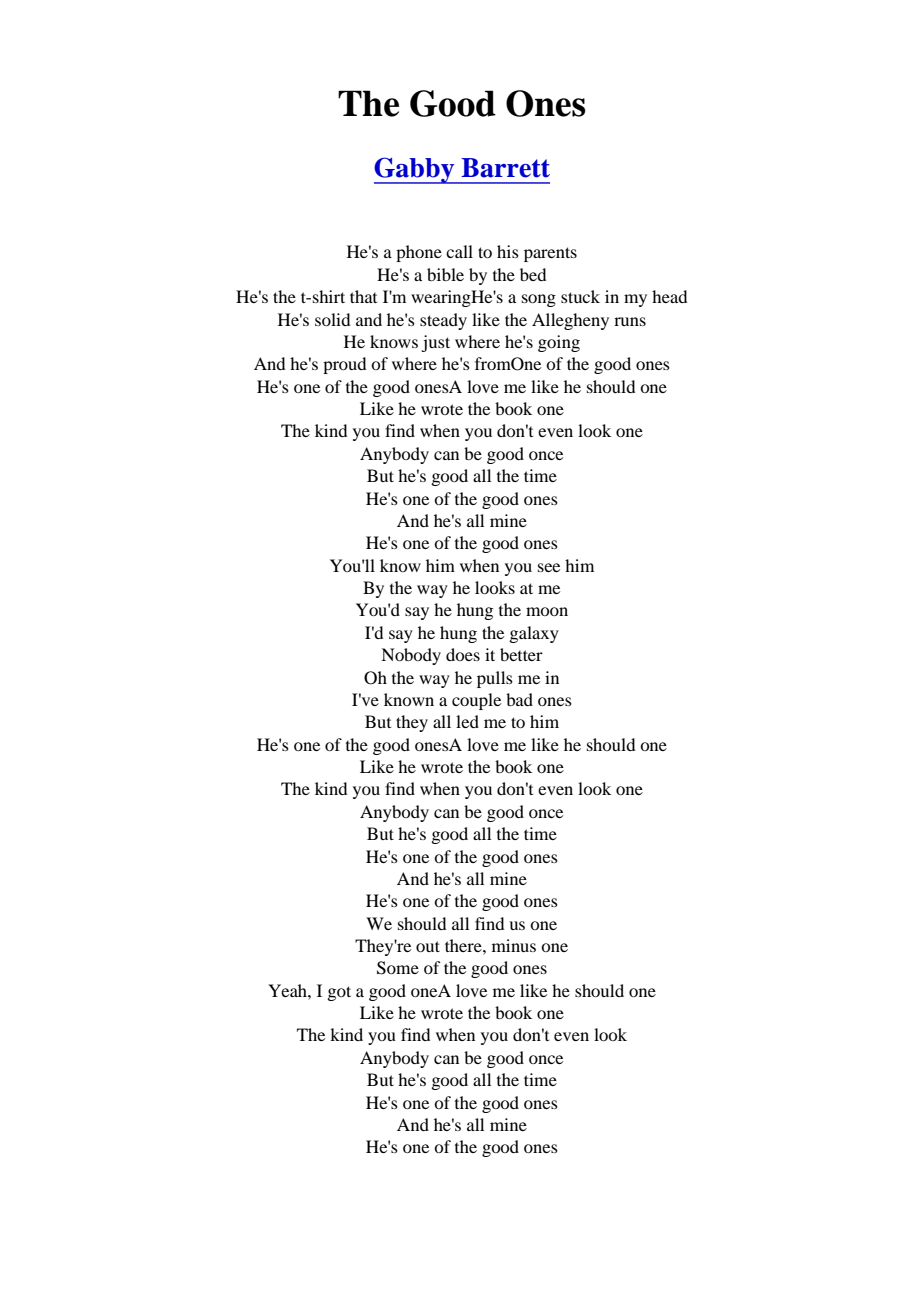 This document has width=924, height=1308. What do you see at coordinates (549, 567) in the document?
I see `see` at bounding box center [549, 567].
